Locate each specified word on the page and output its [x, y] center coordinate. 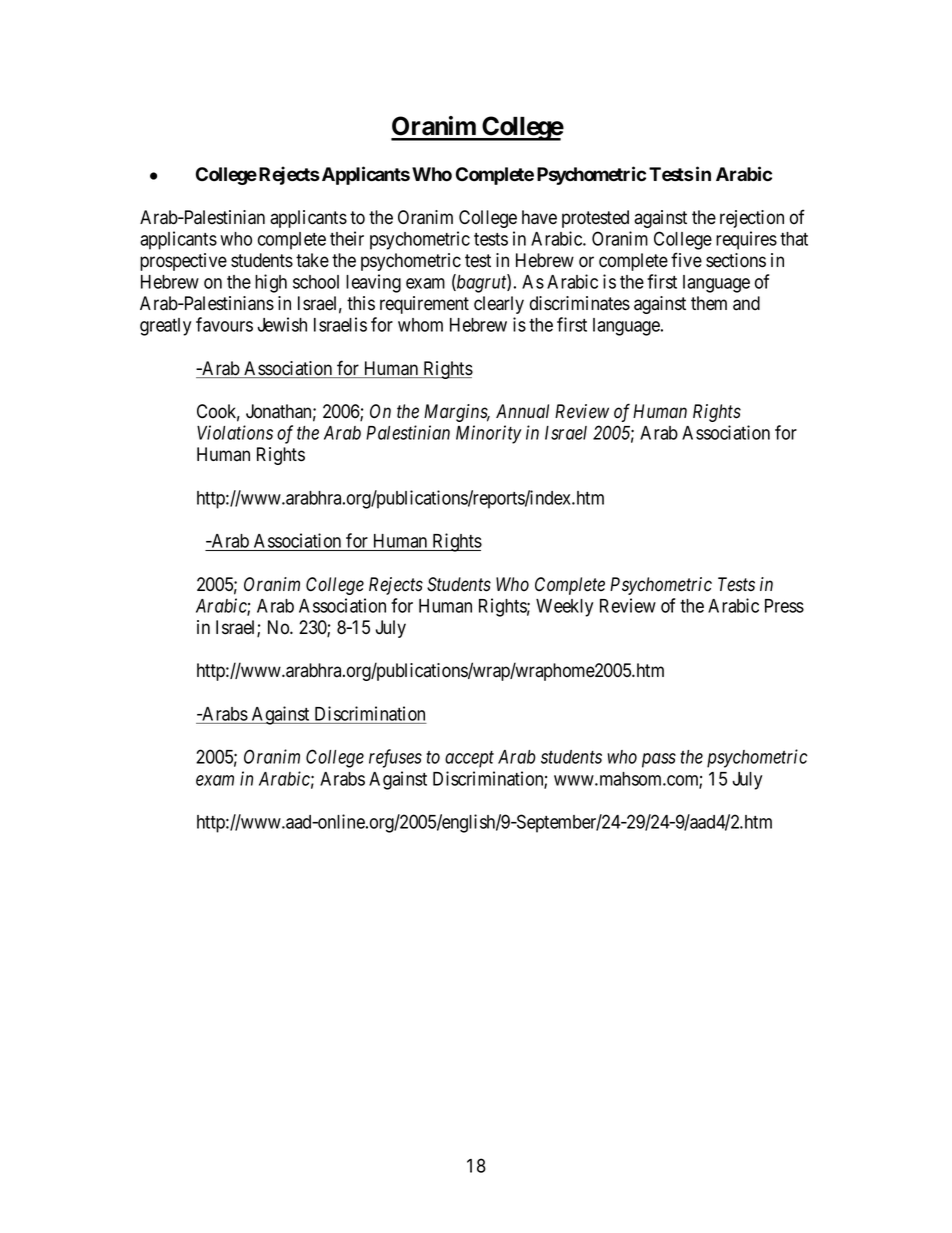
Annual [522, 411]
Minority [489, 434]
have [539, 217]
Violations [235, 432]
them [709, 303]
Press [784, 606]
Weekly [564, 608]
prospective [183, 262]
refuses [395, 758]
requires [746, 240]
